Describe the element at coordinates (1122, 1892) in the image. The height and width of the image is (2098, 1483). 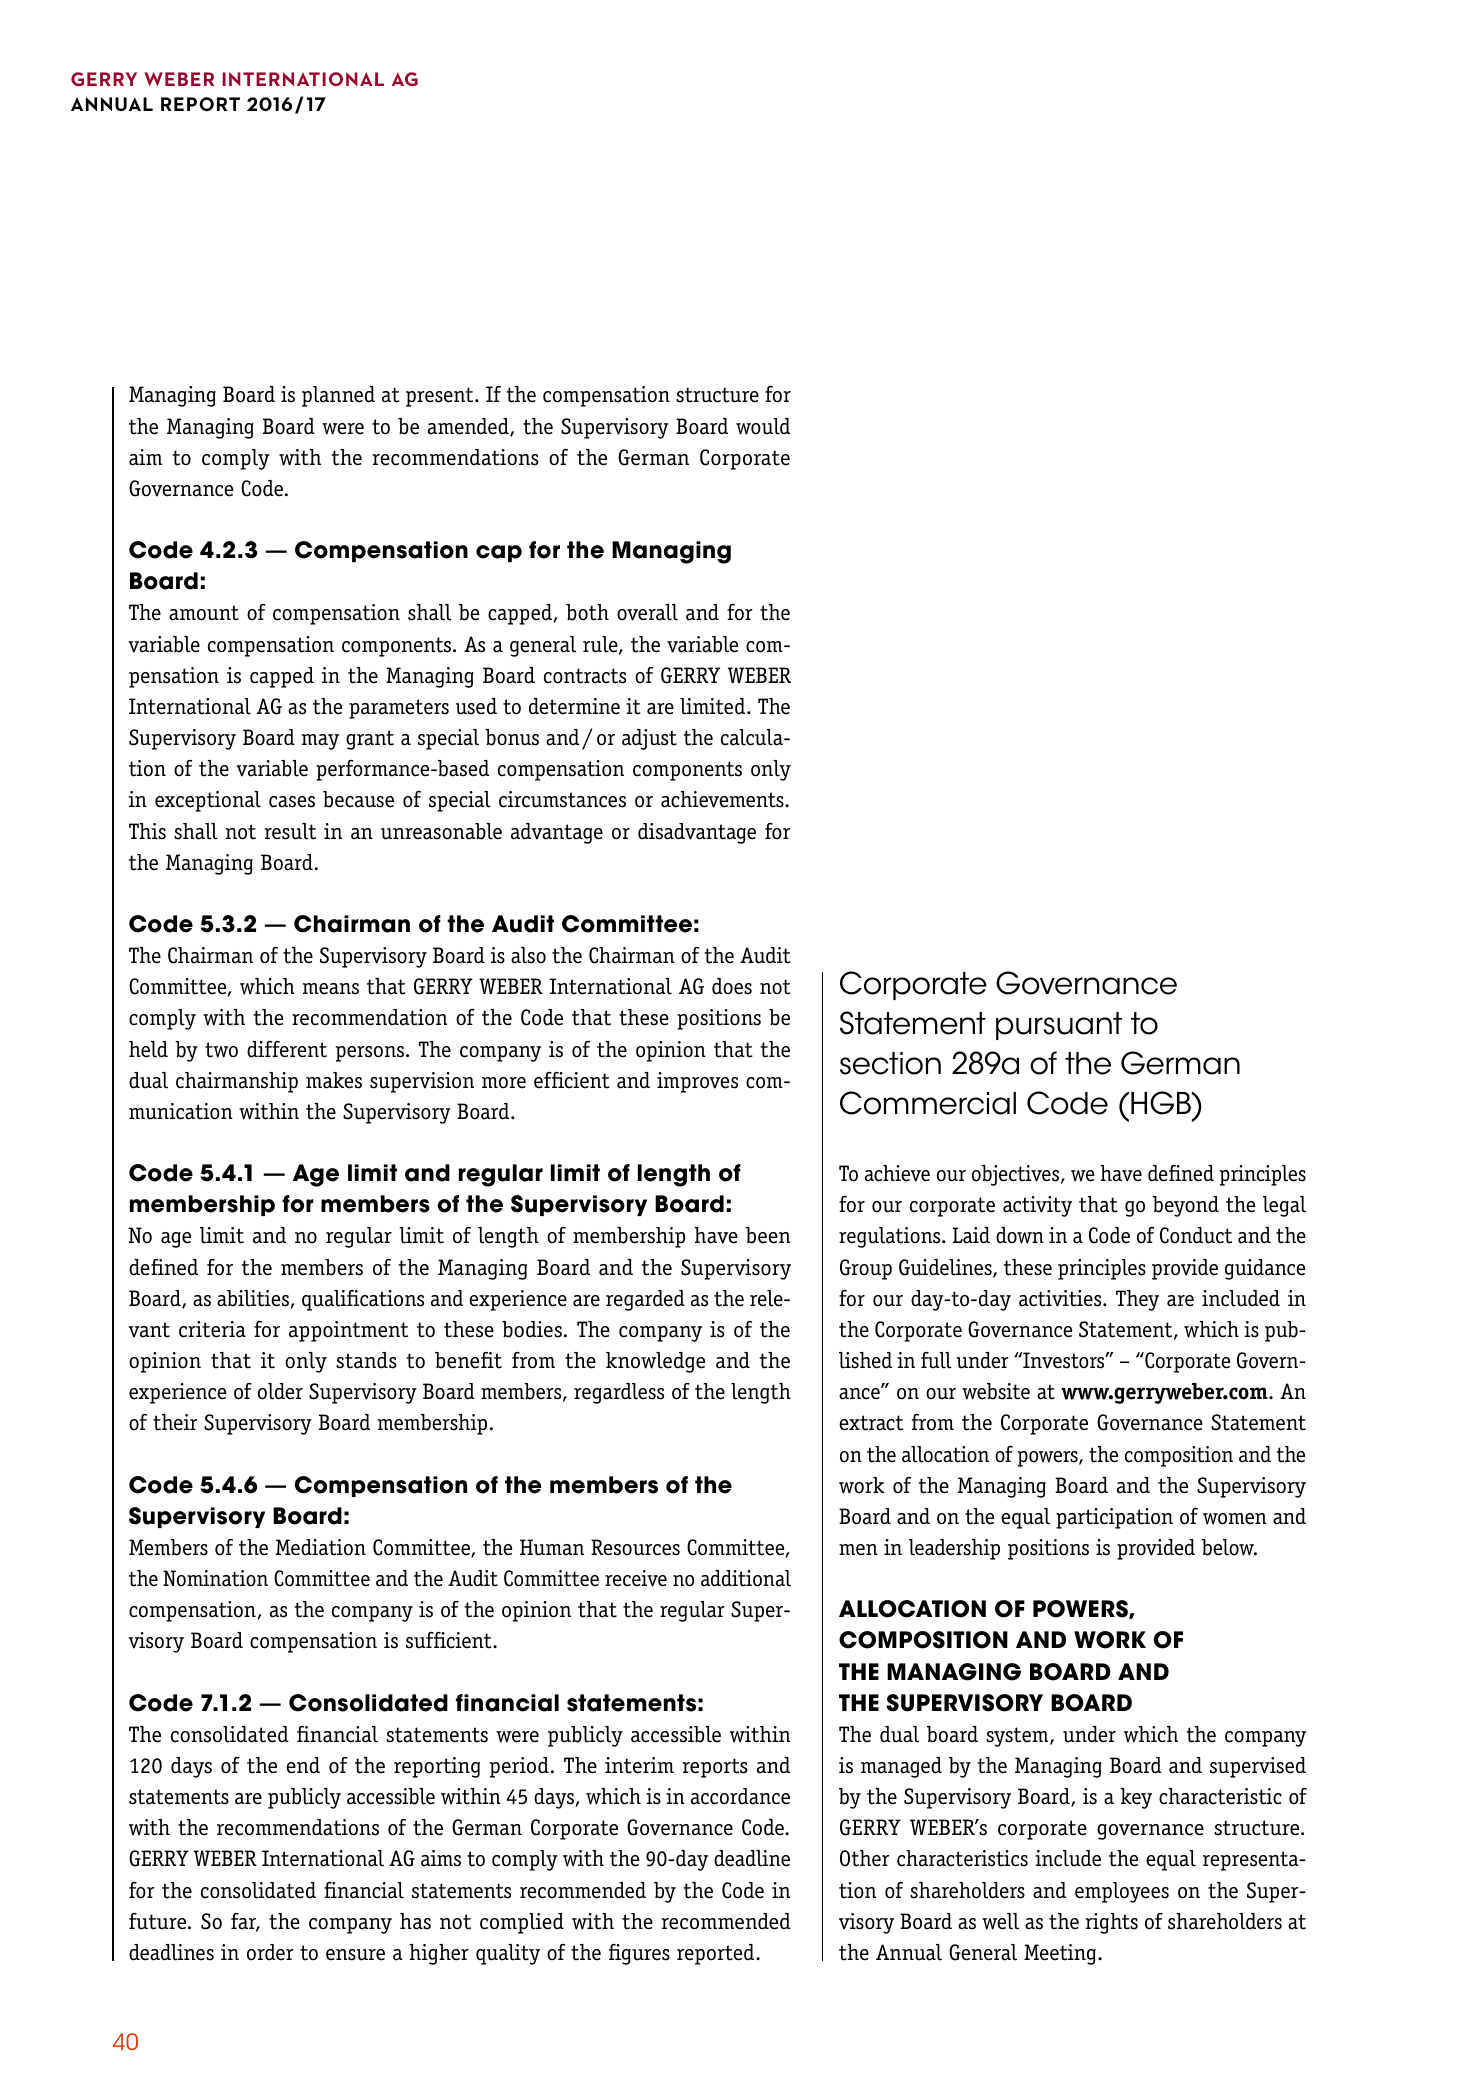
I see `employees` at that location.
